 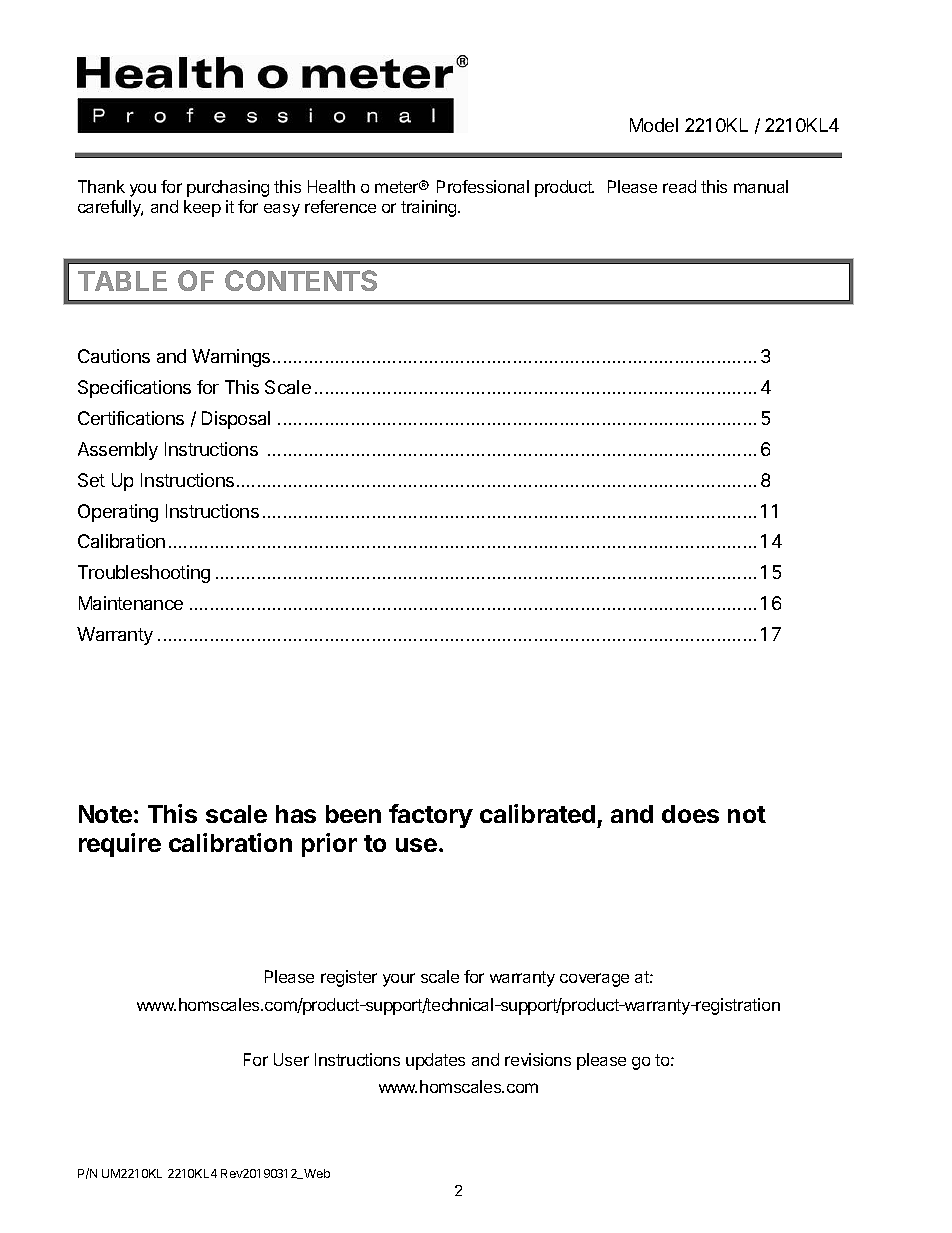 I want to click on read, so click(x=679, y=186).
